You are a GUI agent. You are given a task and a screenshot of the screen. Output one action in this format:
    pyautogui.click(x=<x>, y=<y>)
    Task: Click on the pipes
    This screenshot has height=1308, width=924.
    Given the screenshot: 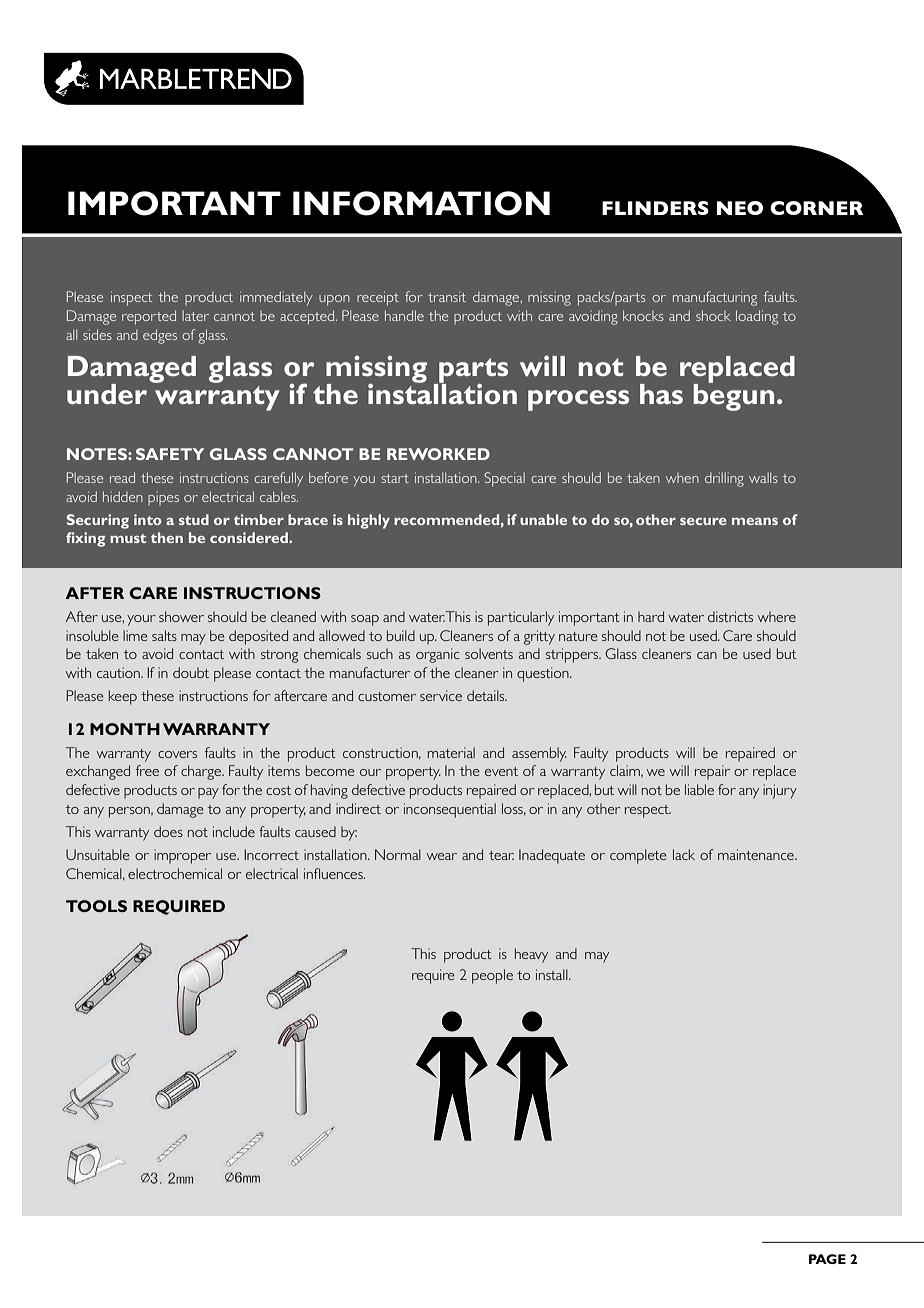 What is the action you would take?
    pyautogui.click(x=163, y=498)
